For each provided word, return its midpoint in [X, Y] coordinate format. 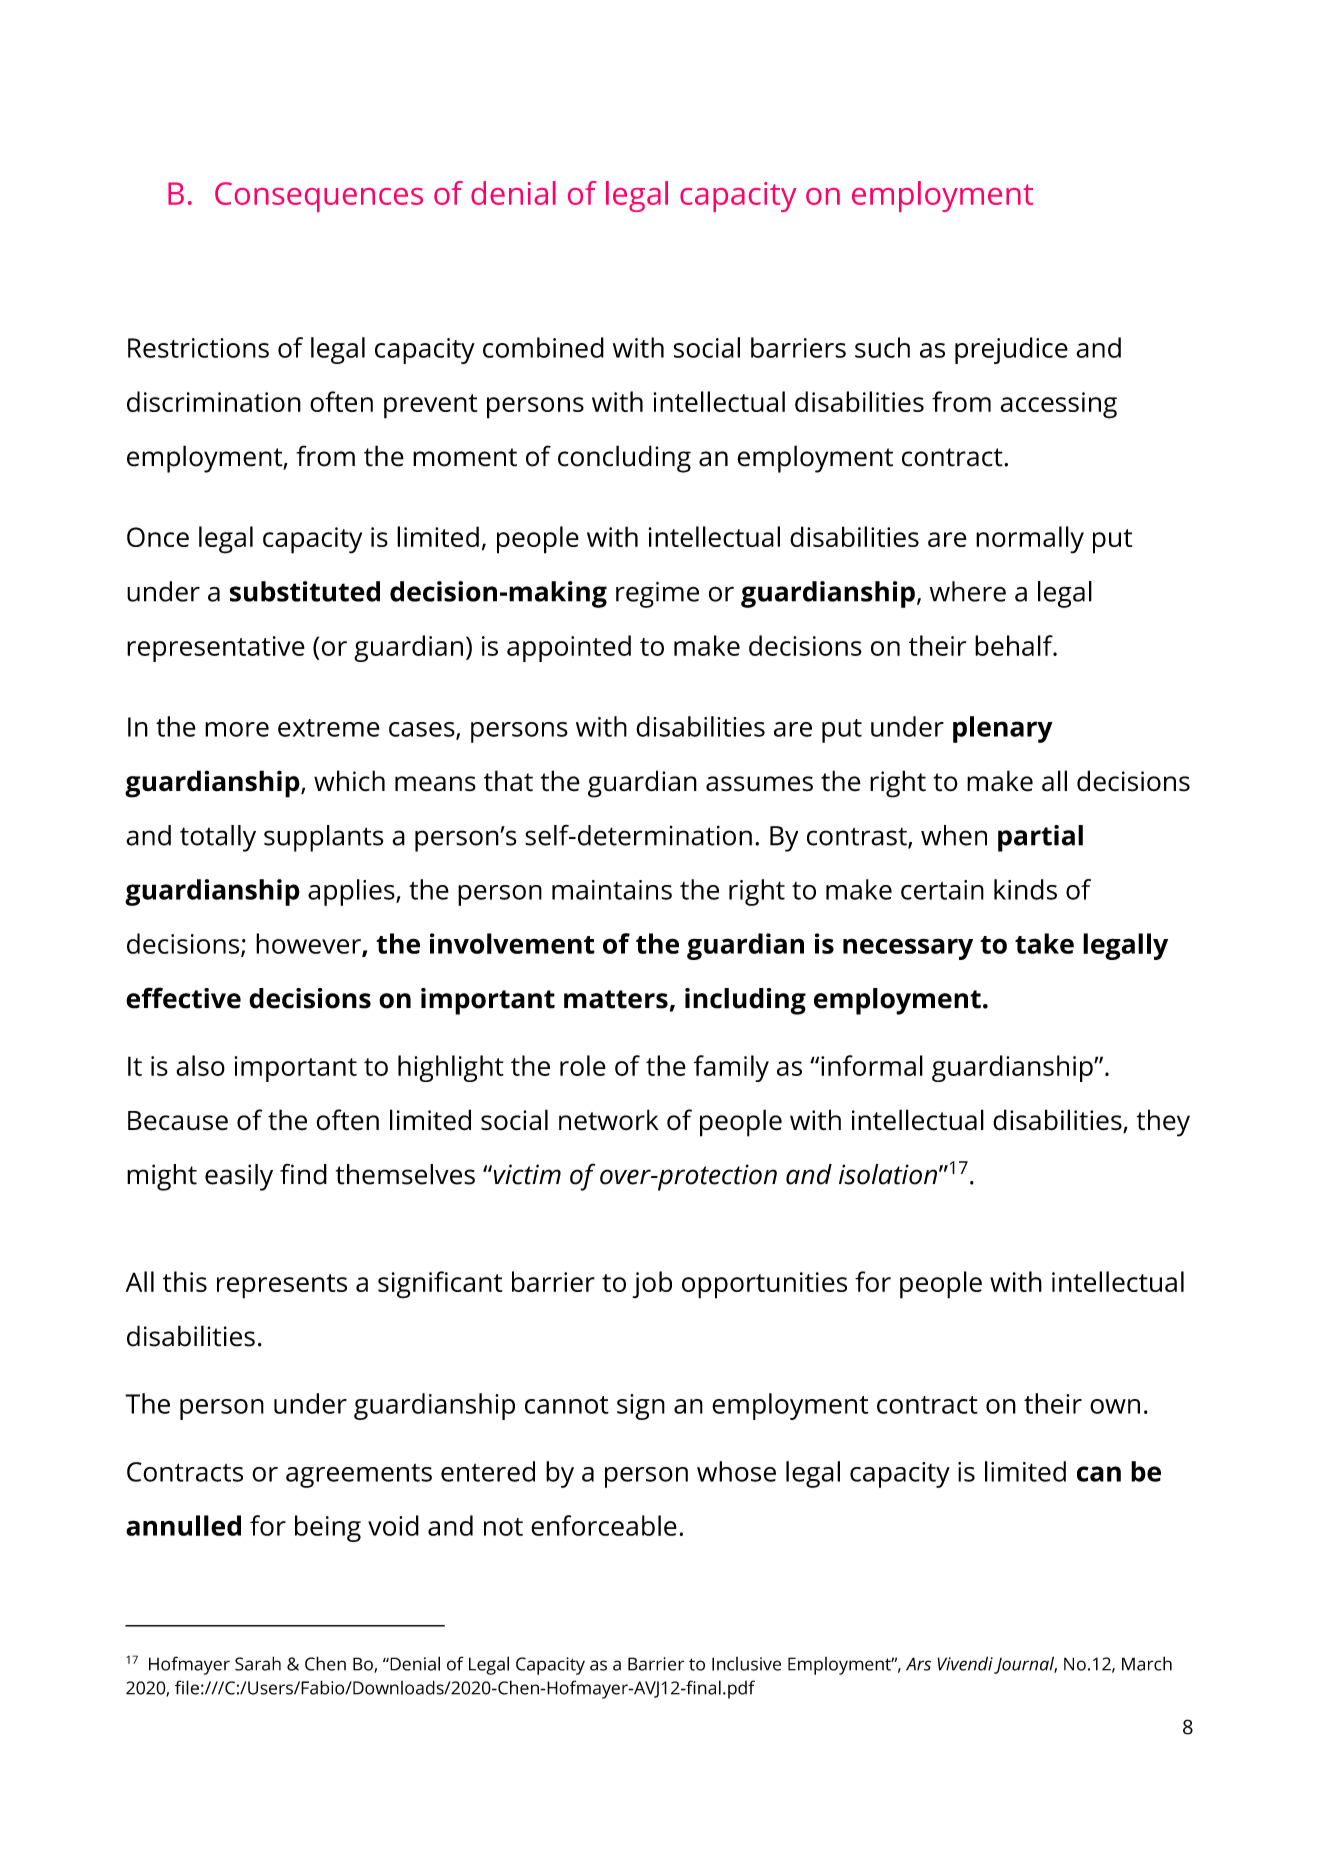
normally [1030, 540]
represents [282, 1286]
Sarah [258, 1663]
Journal [1025, 1665]
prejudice [1011, 350]
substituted [305, 591]
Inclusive [746, 1664]
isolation [888, 1174]
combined [543, 347]
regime [657, 595]
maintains [612, 890]
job [652, 1285]
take [1044, 943]
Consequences [319, 197]
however [309, 944]
